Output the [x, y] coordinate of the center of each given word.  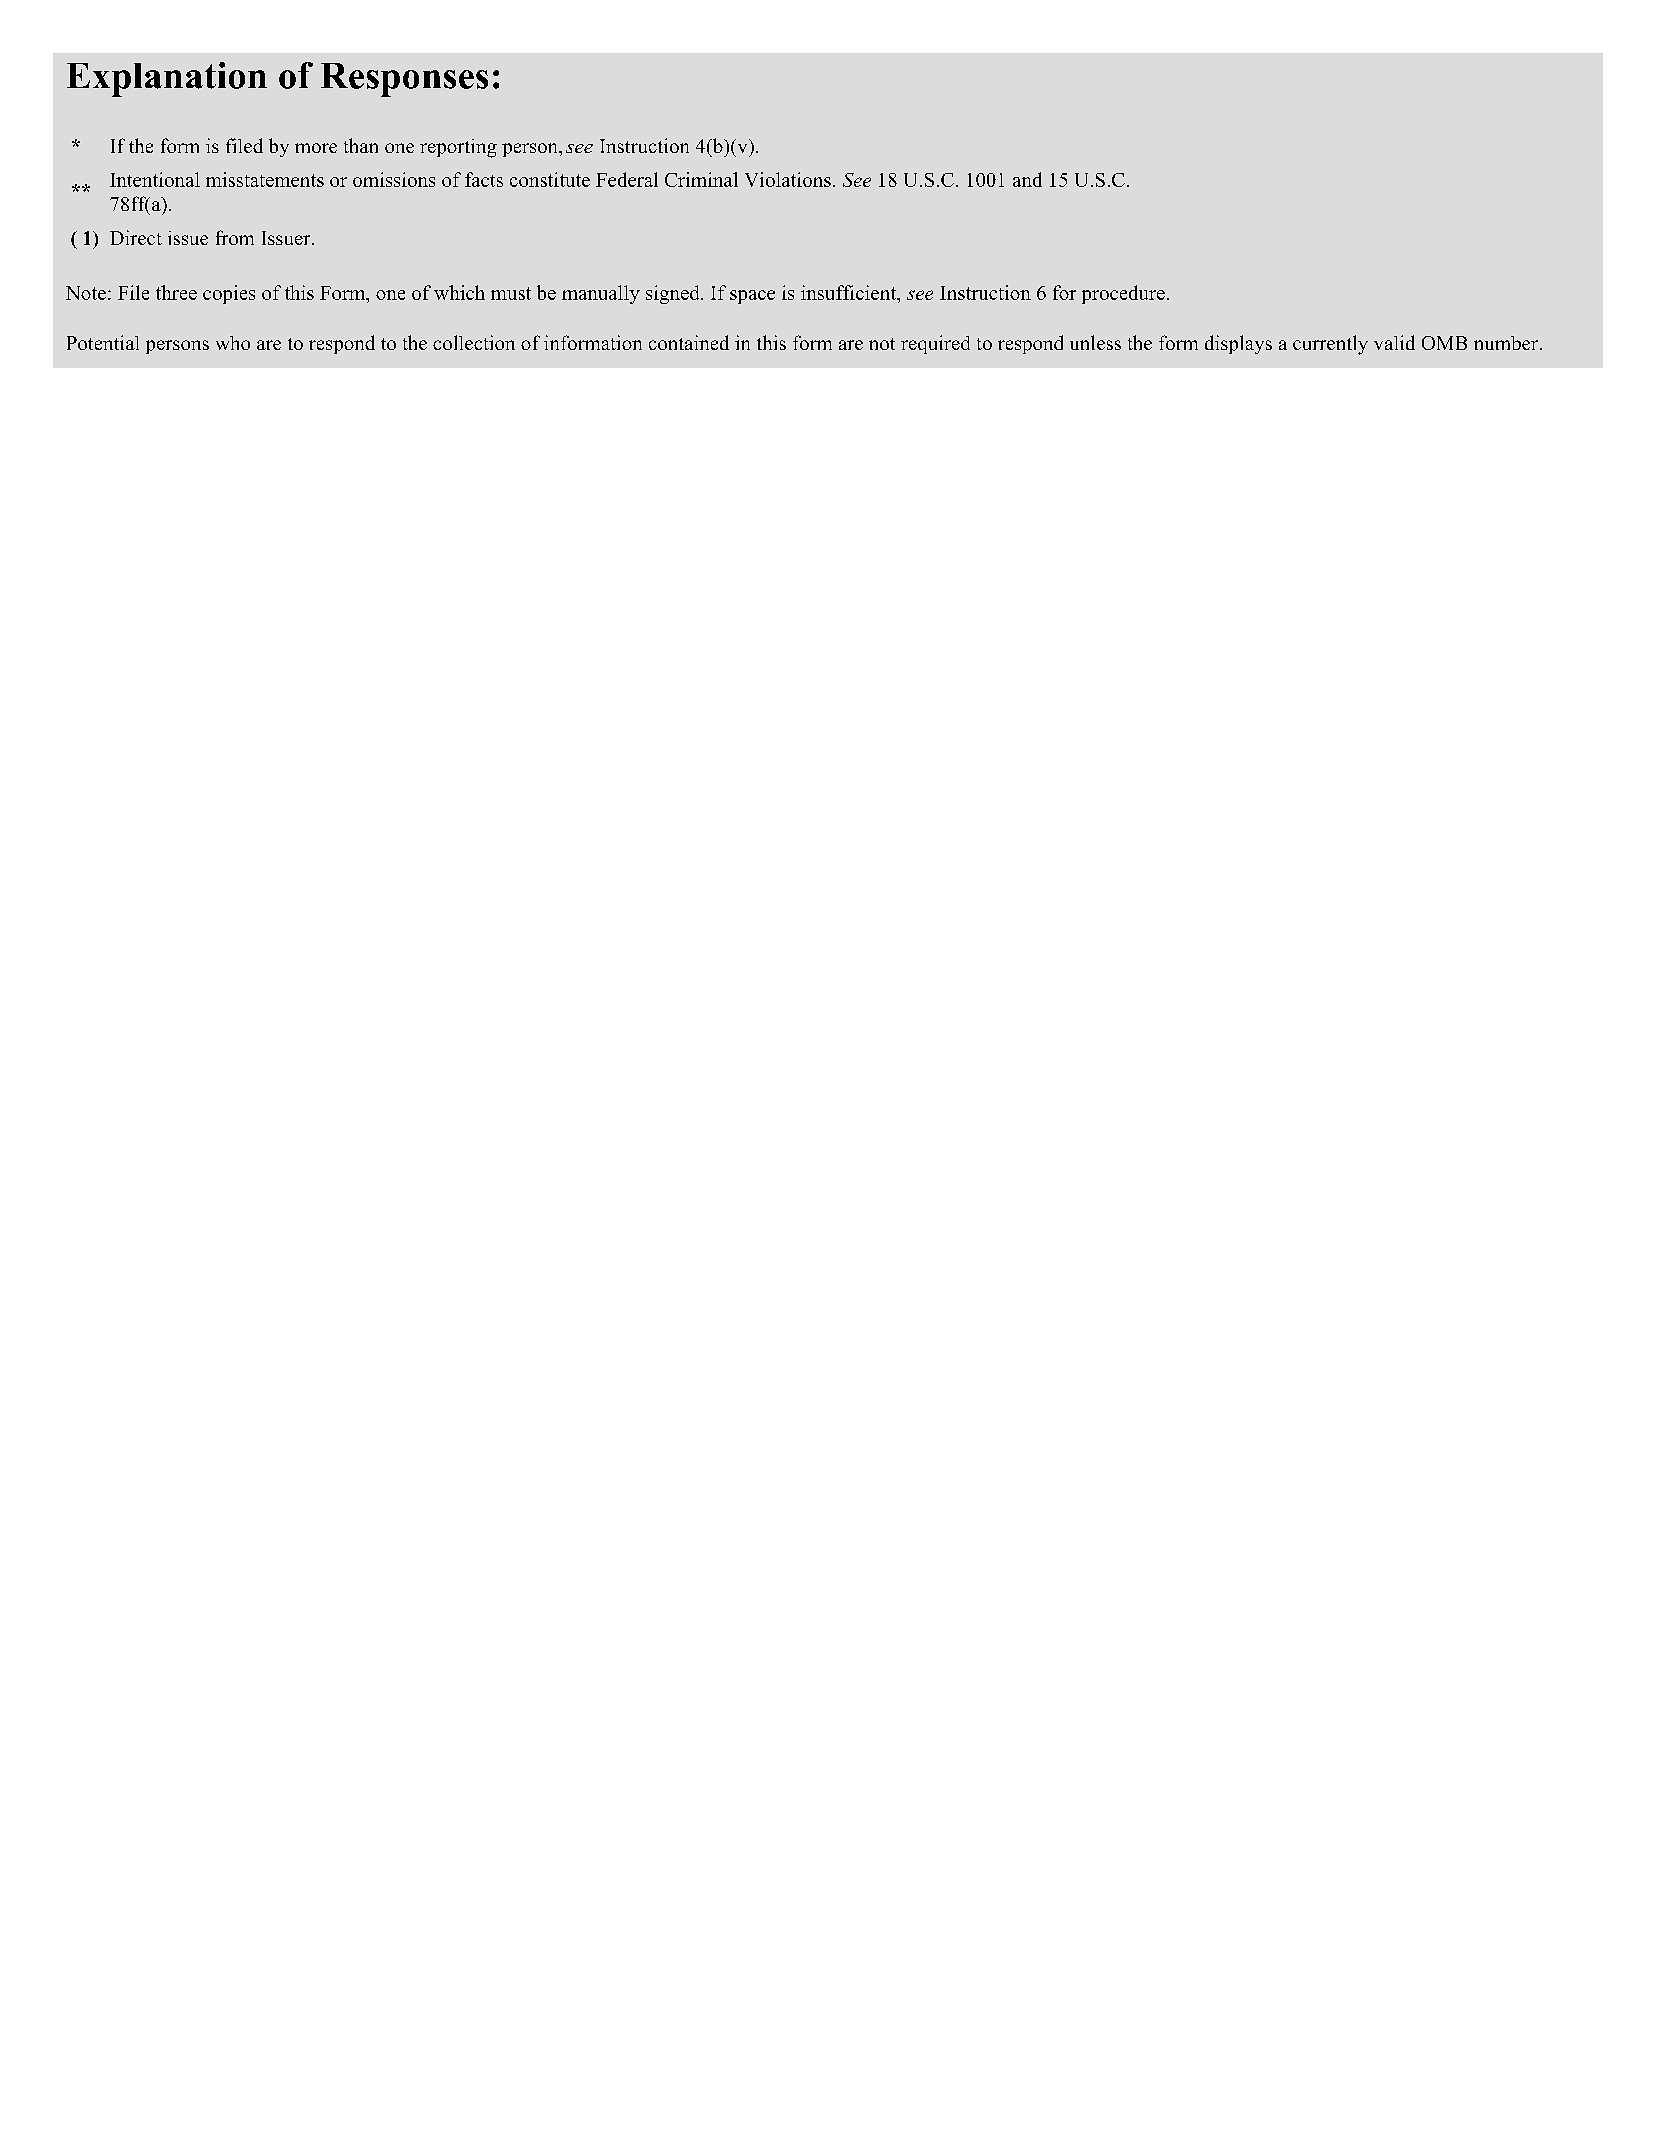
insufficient [849, 292]
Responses [404, 80]
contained [689, 342]
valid [1394, 342]
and [1027, 179]
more [316, 148]
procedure [1123, 294]
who [233, 343]
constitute [550, 179]
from [235, 237]
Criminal [701, 179]
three [176, 292]
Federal [627, 179]
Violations [788, 179]
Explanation [167, 79]
